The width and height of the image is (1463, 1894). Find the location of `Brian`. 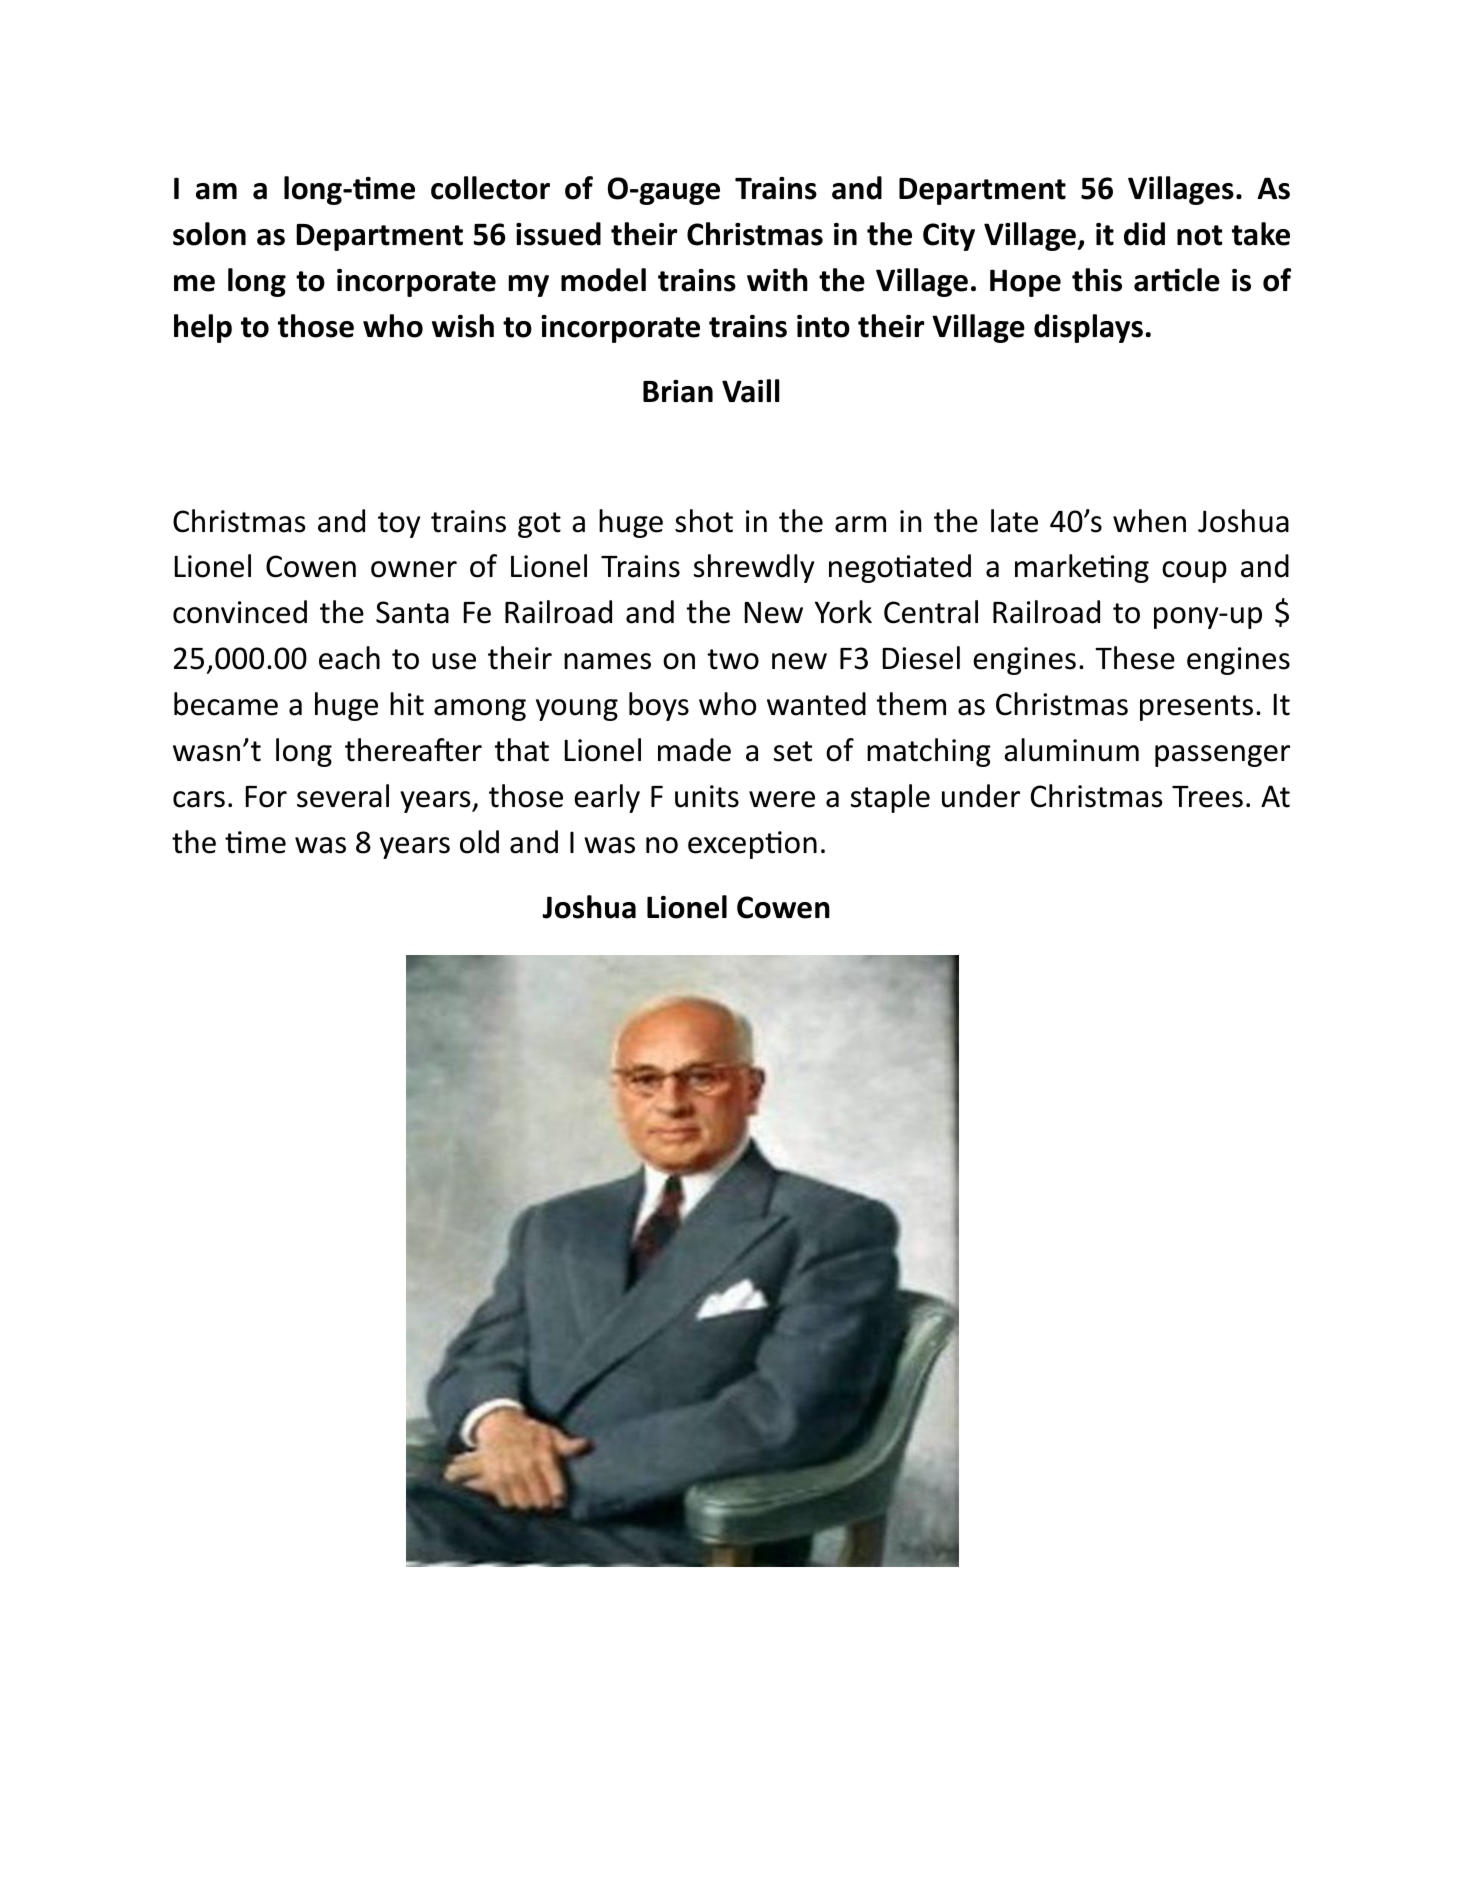

Brian is located at coordinates (678, 391).
